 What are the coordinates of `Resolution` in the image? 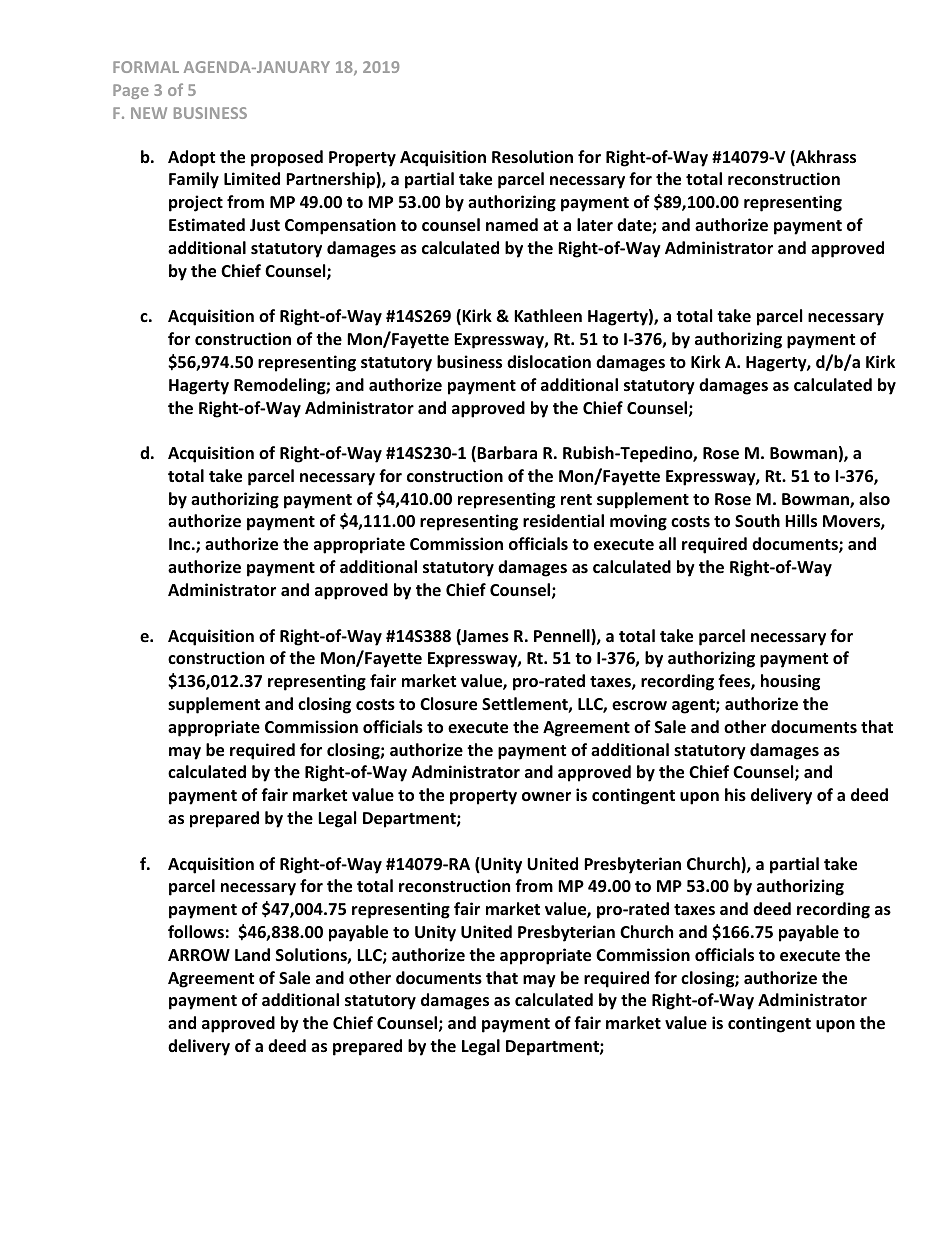 It's located at (532, 157).
